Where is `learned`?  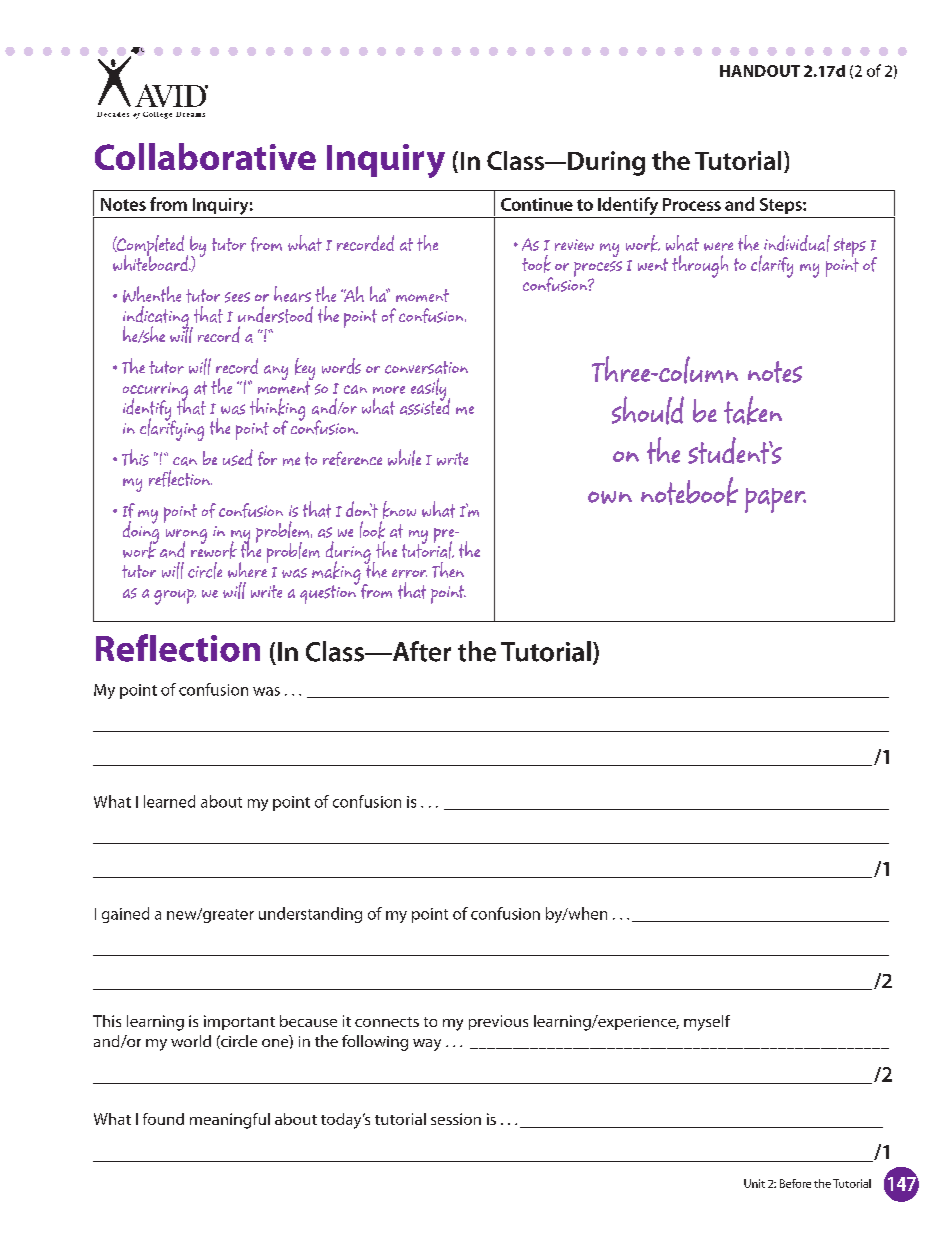 learned is located at coordinates (169, 801).
